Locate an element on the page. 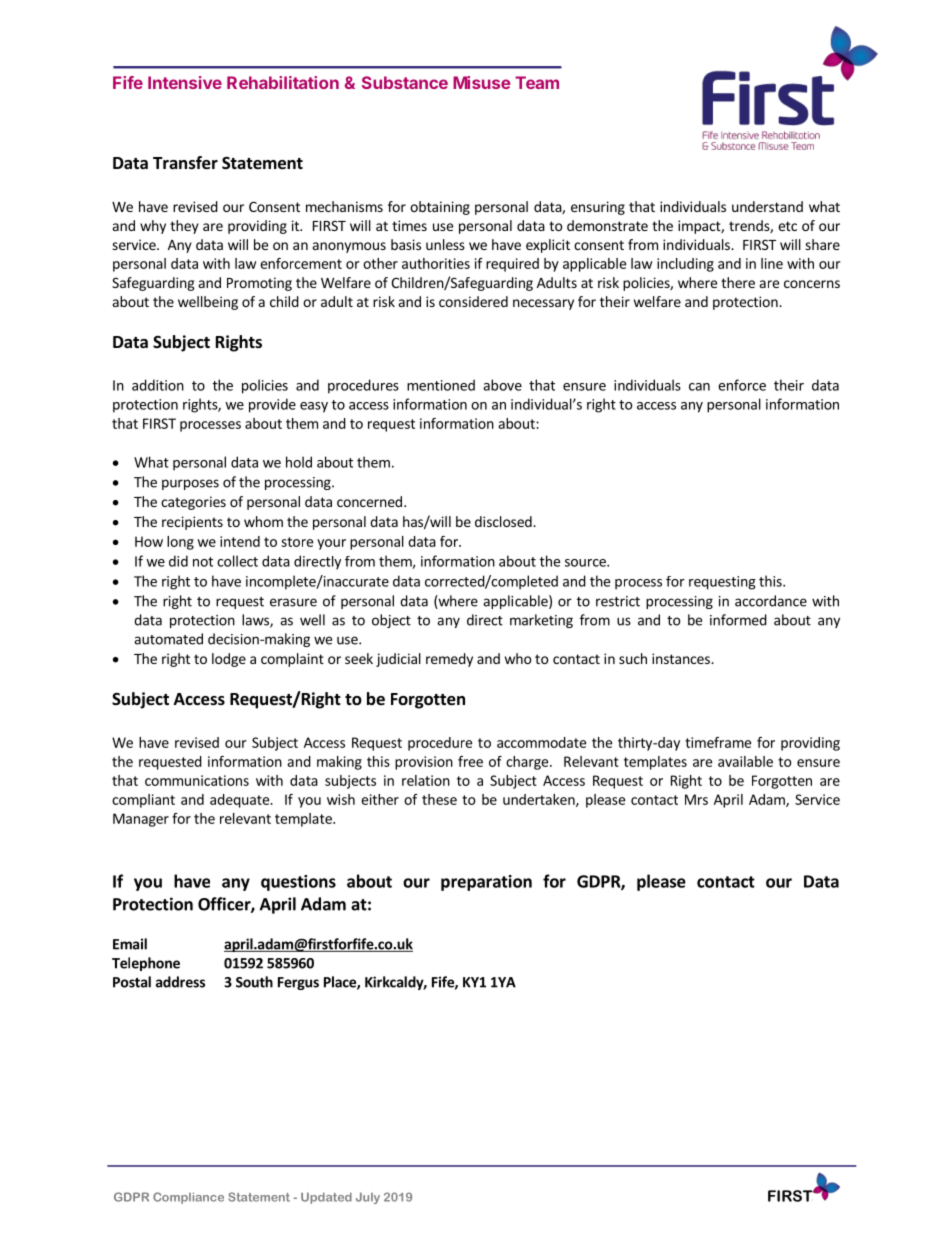 This page has width=952, height=1233. Misuse is located at coordinates (482, 82).
